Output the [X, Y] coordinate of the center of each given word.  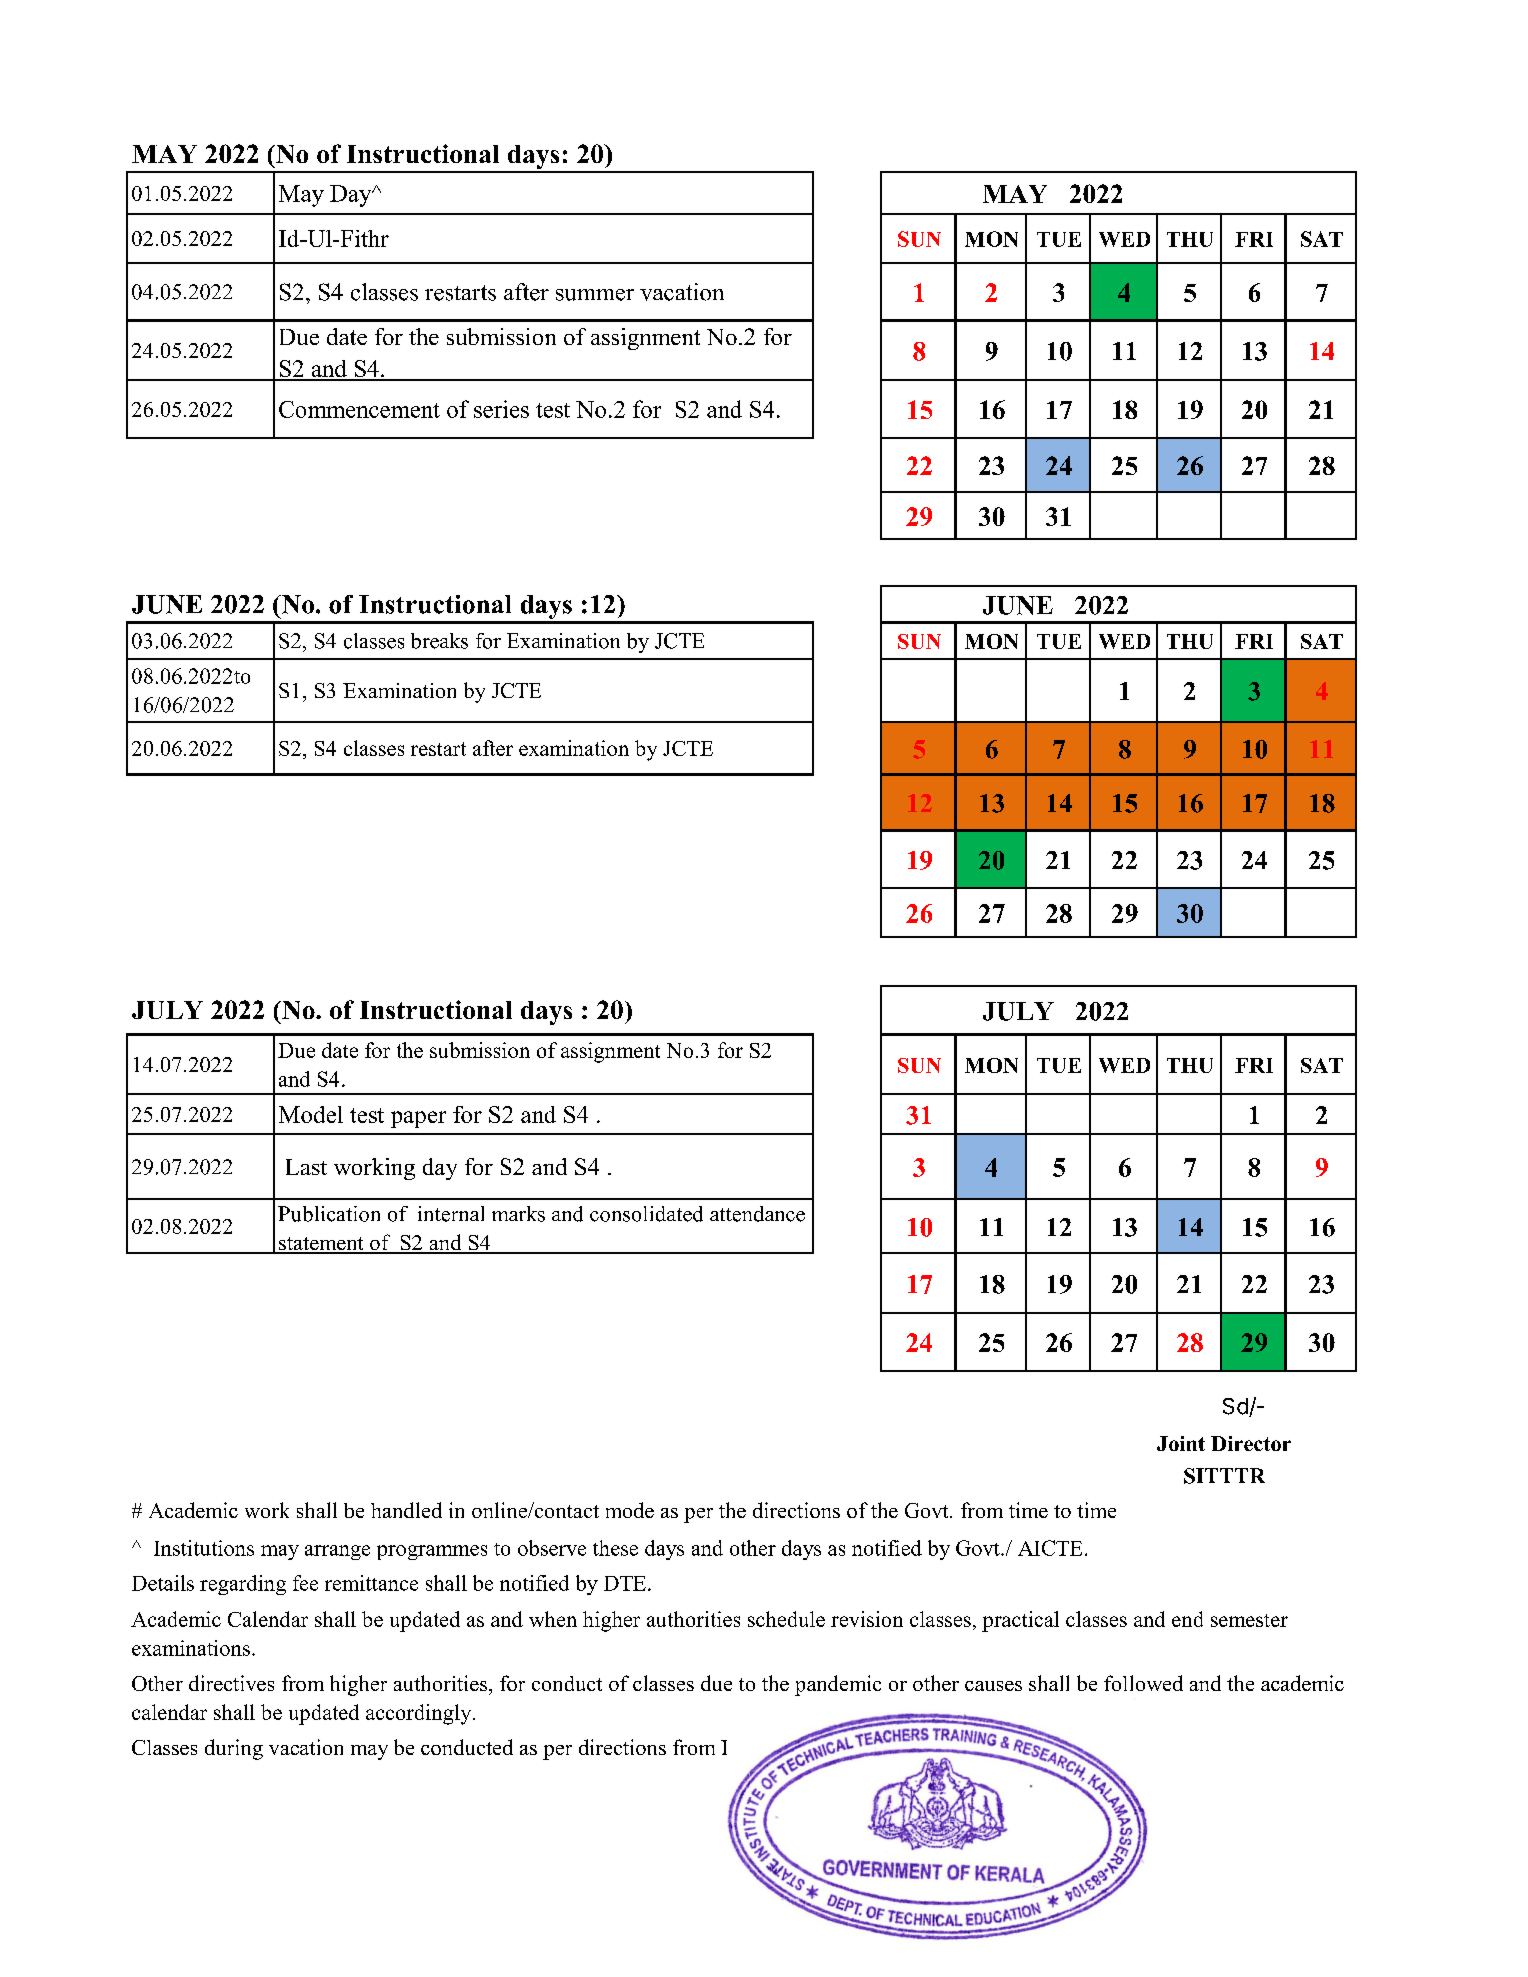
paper [418, 1119]
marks [518, 1214]
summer [595, 295]
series [501, 409]
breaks [439, 641]
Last [306, 1167]
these [615, 1548]
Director [1251, 1443]
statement [321, 1245]
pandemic [838, 1685]
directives [231, 1683]
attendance [757, 1214]
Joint [1181, 1443]
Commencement [359, 409]
